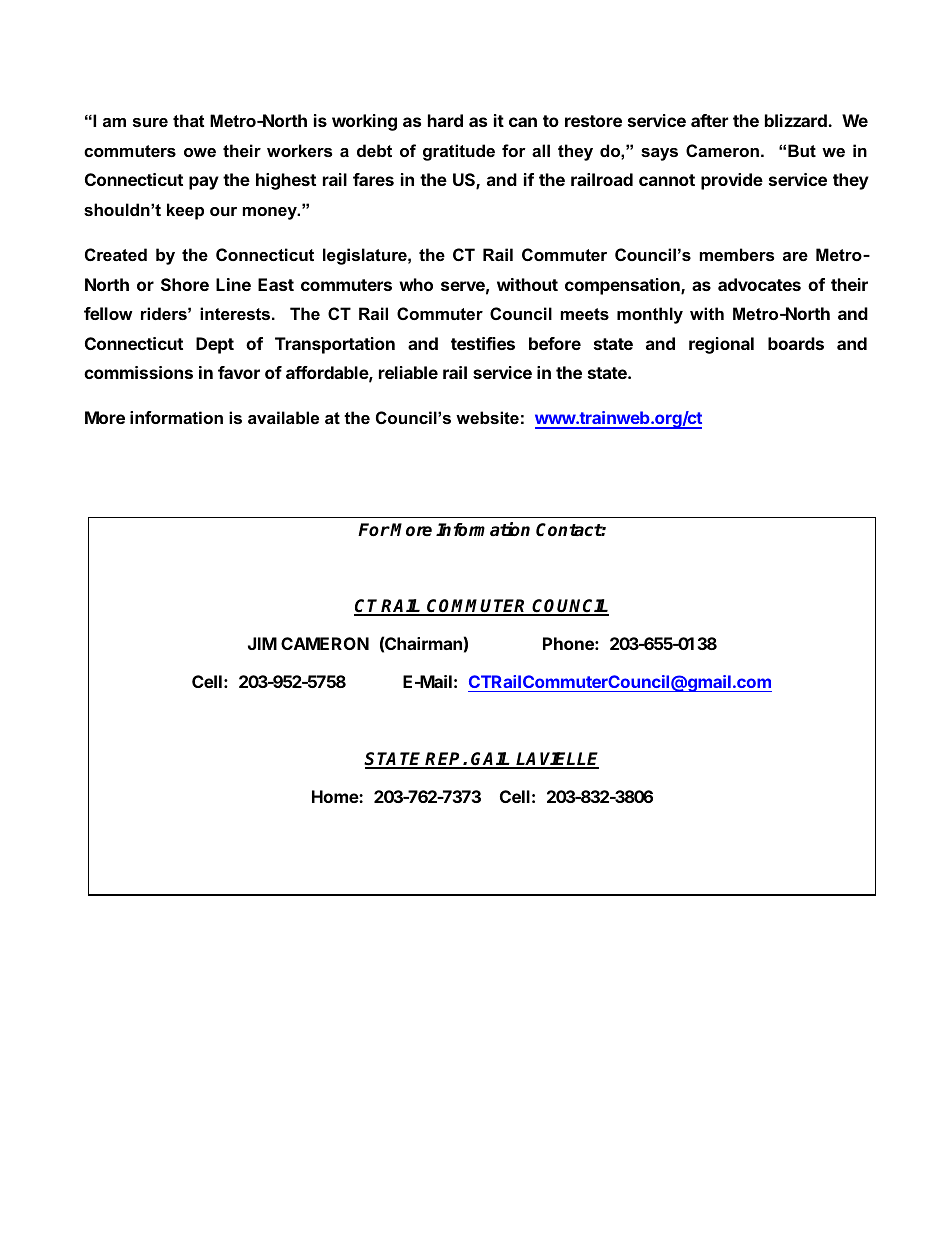  Describe the element at coordinates (487, 417) in the image. I see `website` at that location.
